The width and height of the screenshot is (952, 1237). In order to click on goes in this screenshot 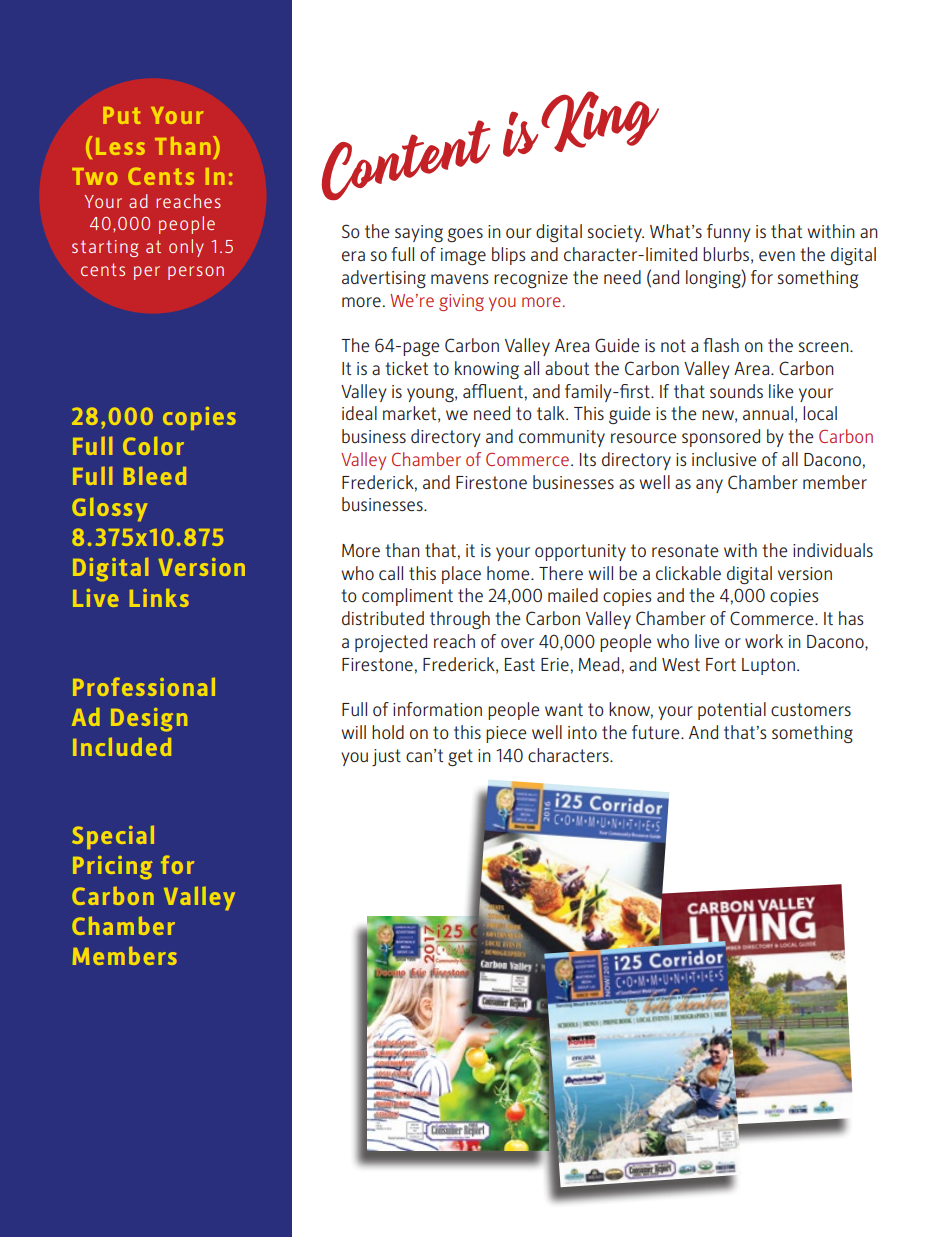, I will do `click(465, 235)`.
